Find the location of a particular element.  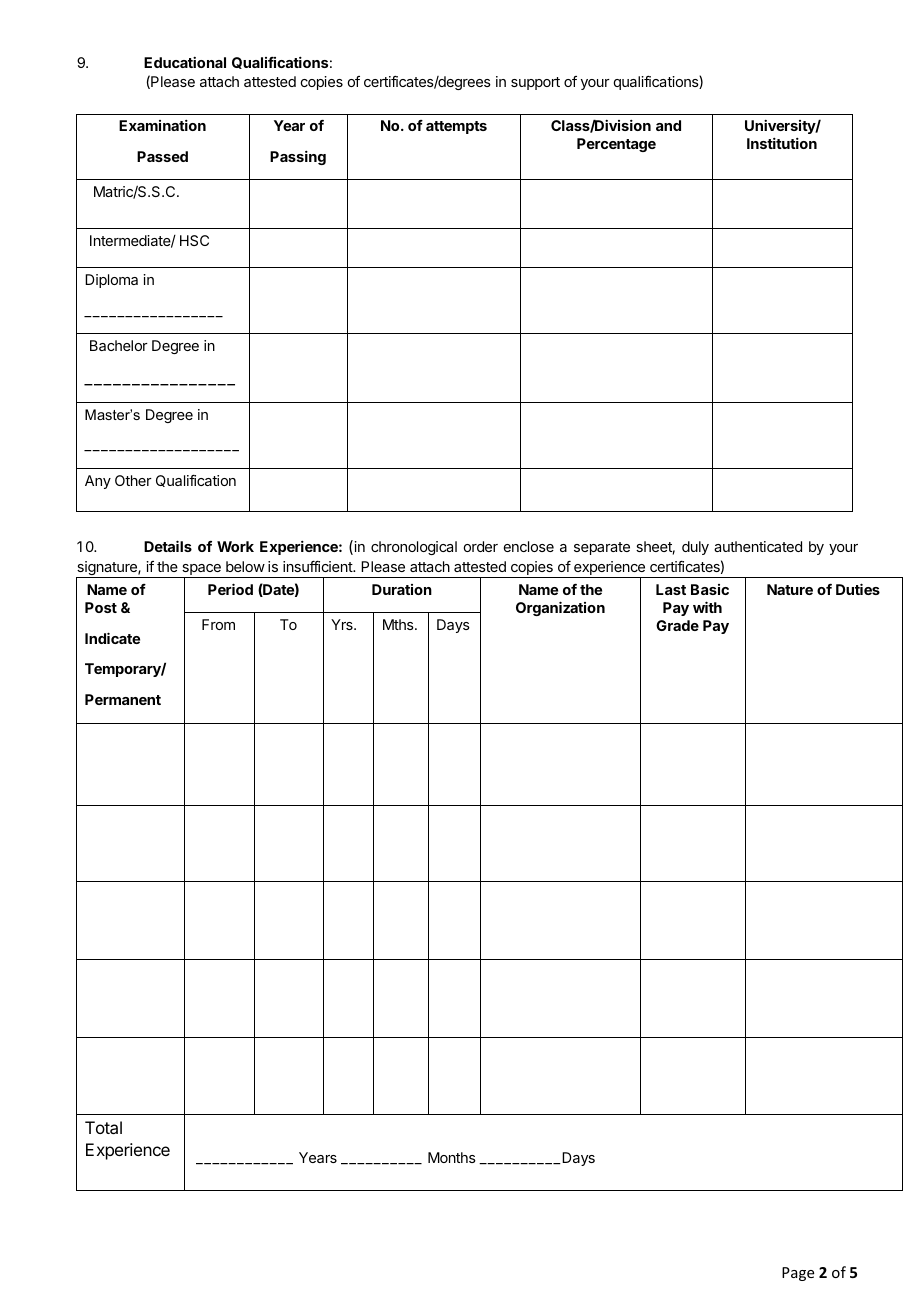

attempts is located at coordinates (456, 127).
